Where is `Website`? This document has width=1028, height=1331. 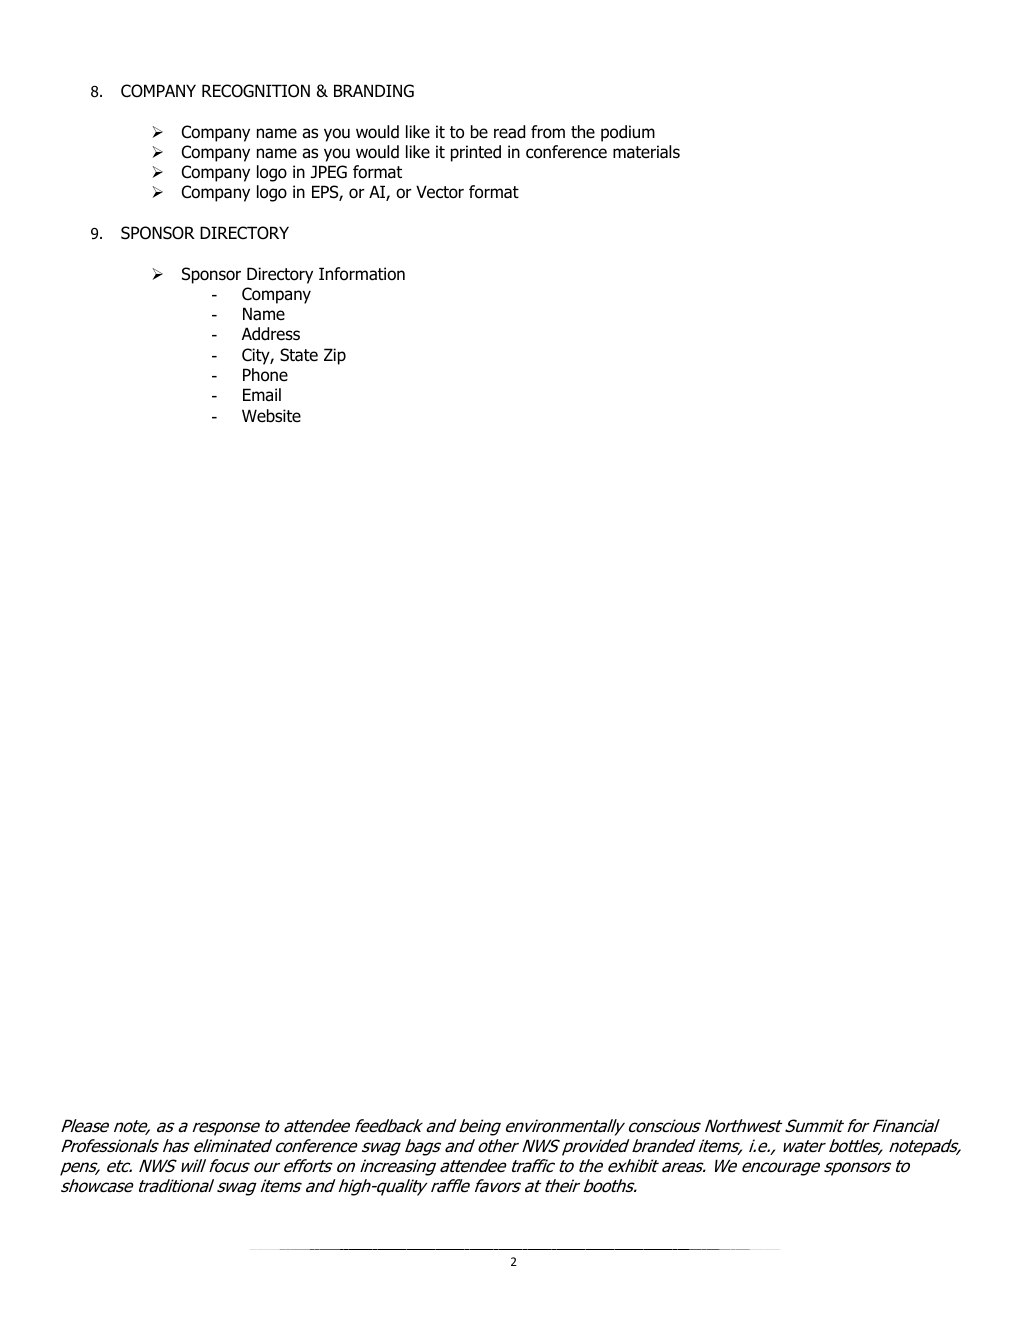 Website is located at coordinates (271, 416).
